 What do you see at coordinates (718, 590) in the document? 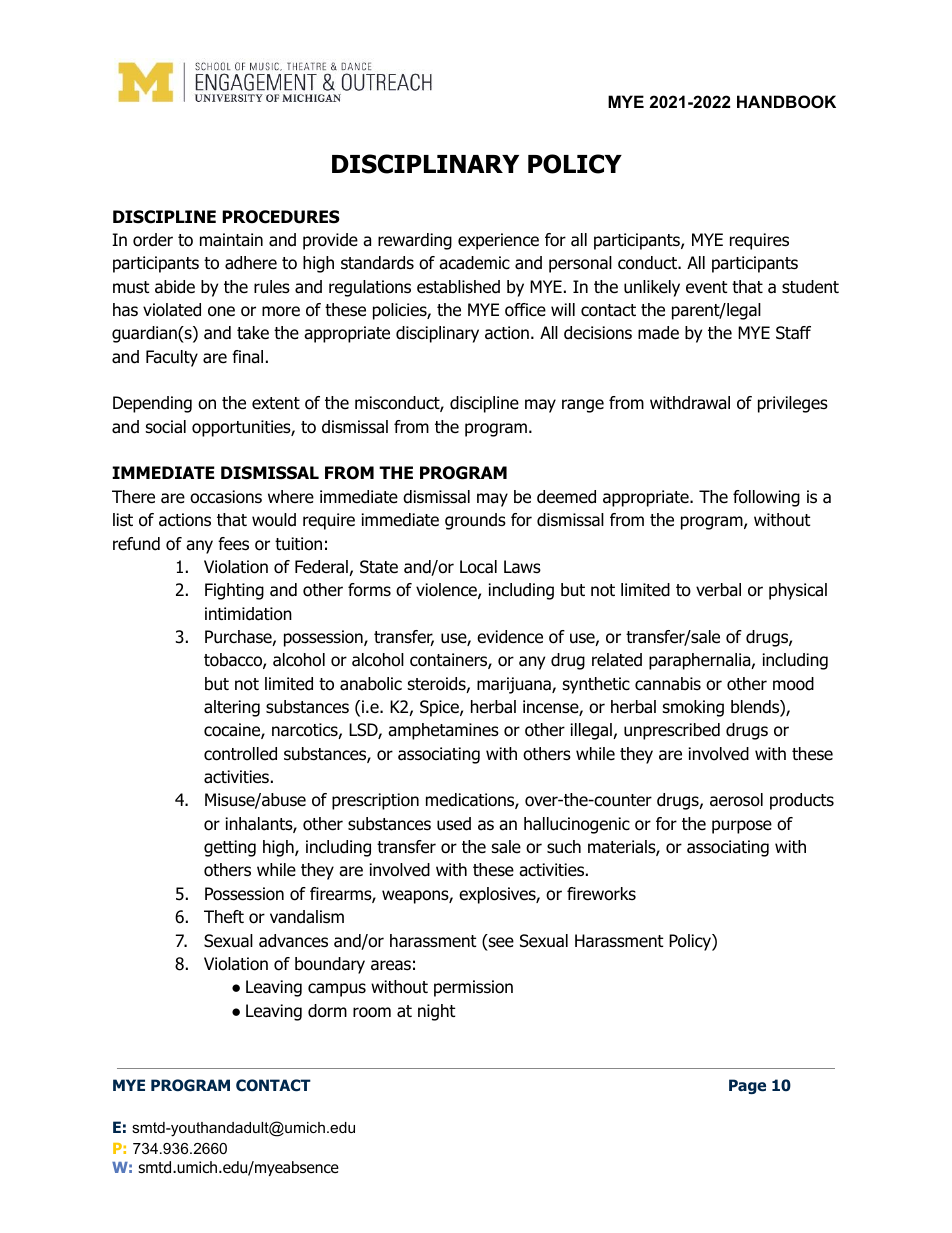
I see `verbal` at bounding box center [718, 590].
